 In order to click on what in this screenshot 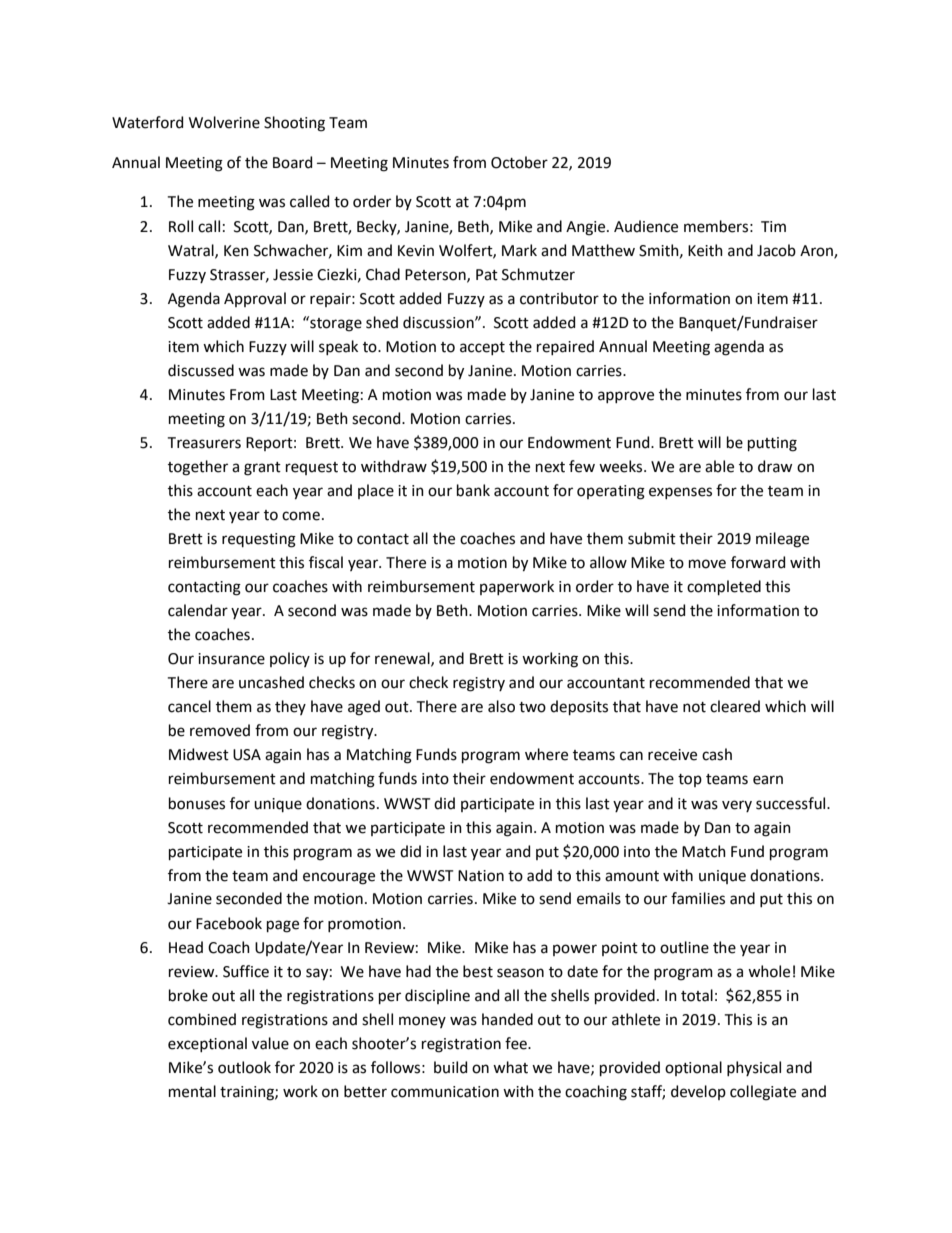, I will do `click(510, 1067)`.
